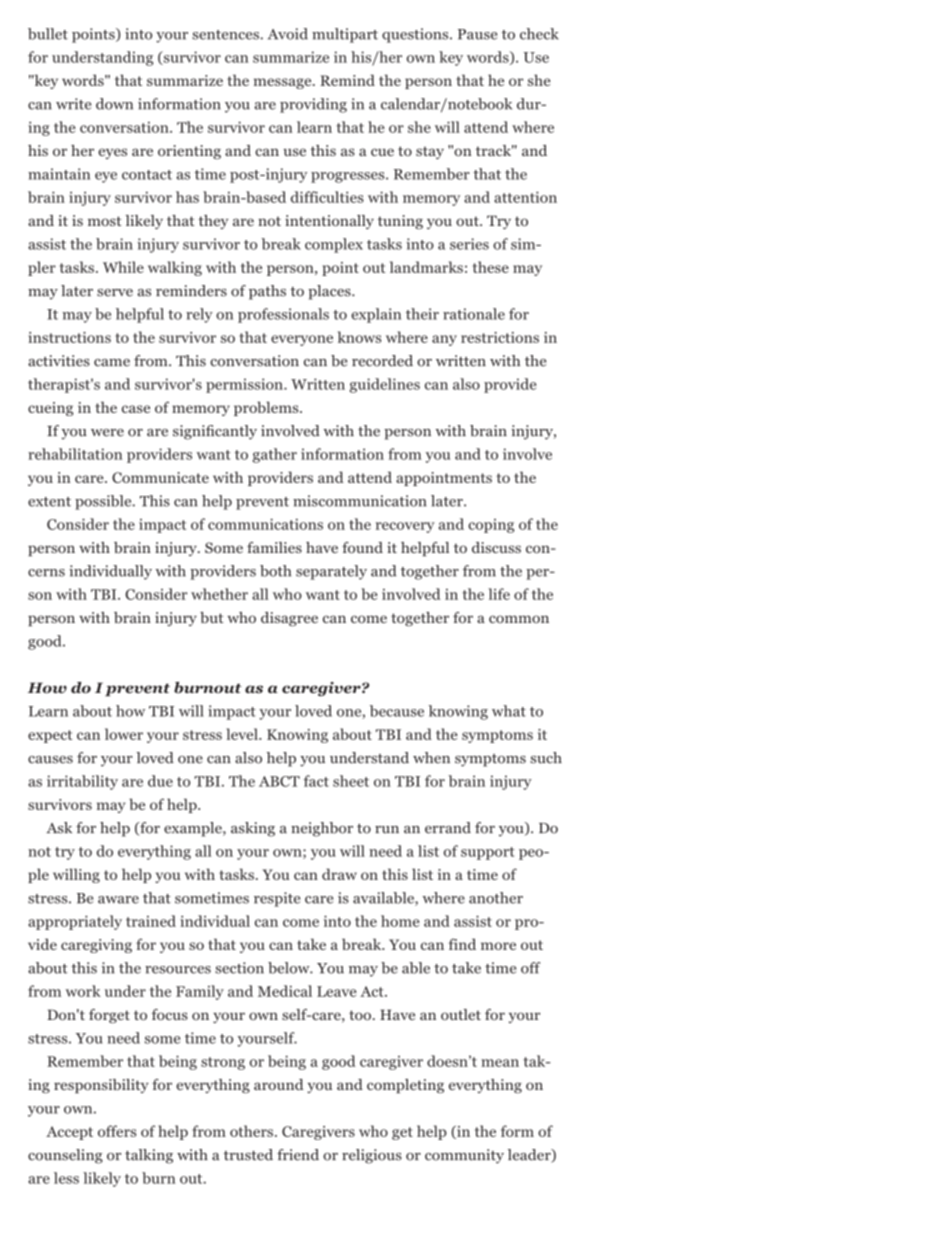 The image size is (952, 1233). What do you see at coordinates (117, 1131) in the screenshot?
I see `offers` at bounding box center [117, 1131].
